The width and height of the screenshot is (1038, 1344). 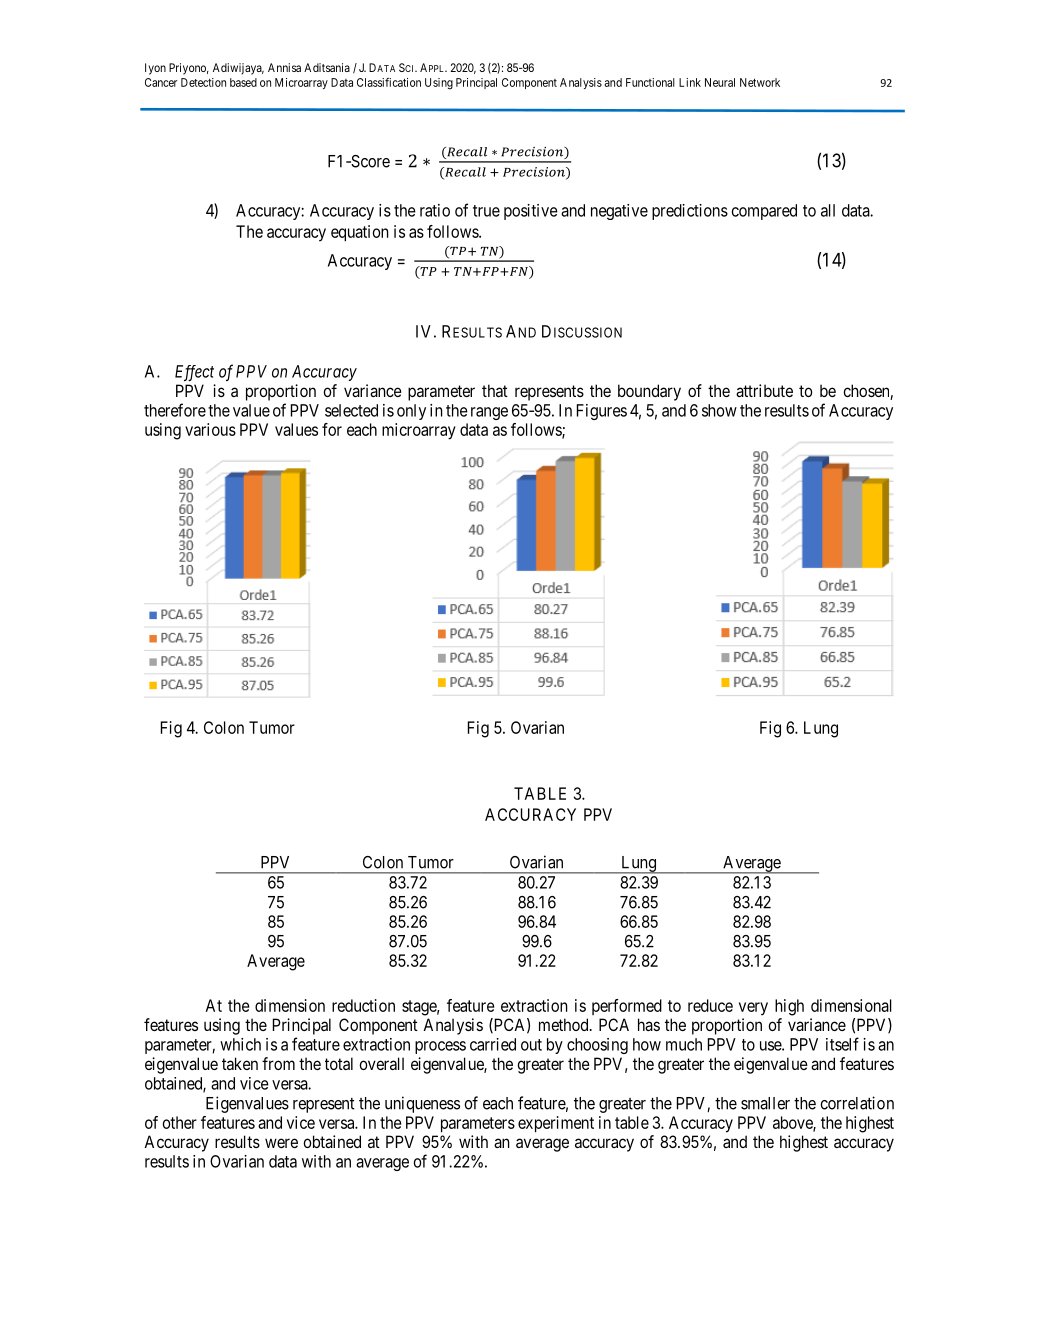 I want to click on range, so click(x=489, y=413).
